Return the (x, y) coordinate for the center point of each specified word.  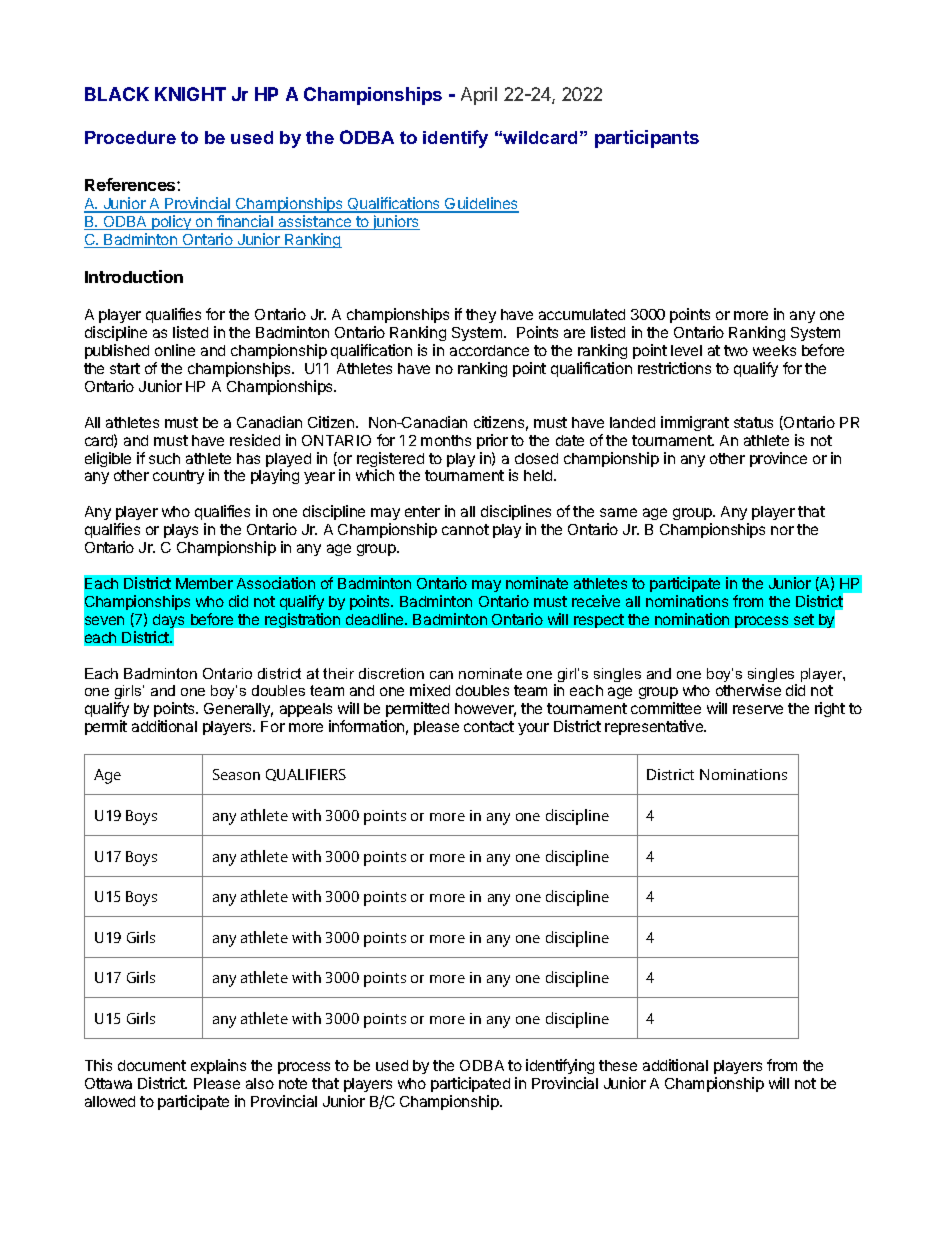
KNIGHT (190, 94)
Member (204, 583)
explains (218, 1066)
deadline (376, 619)
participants (647, 139)
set (804, 619)
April (479, 96)
